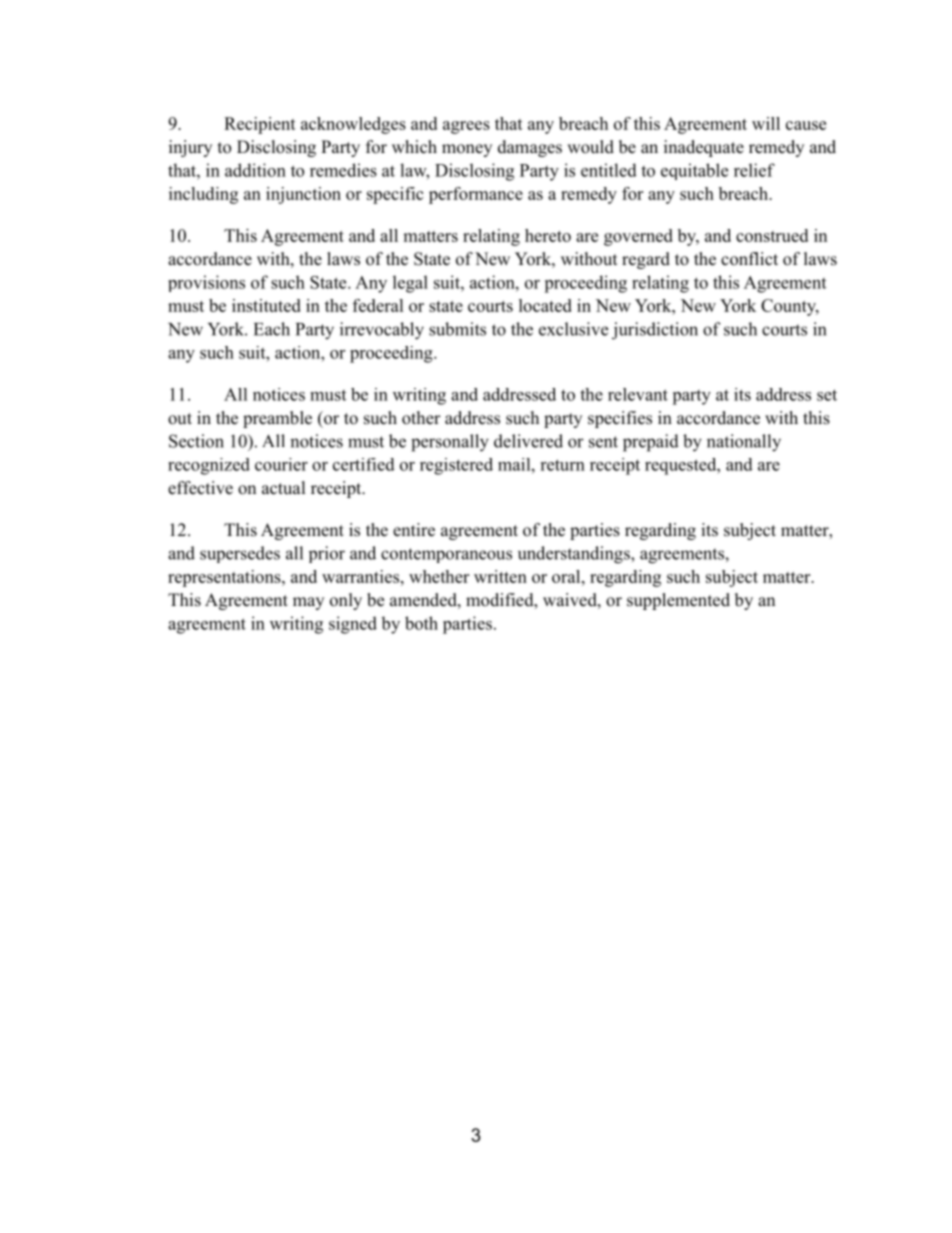  What do you see at coordinates (528, 441) in the image?
I see `delivered` at bounding box center [528, 441].
